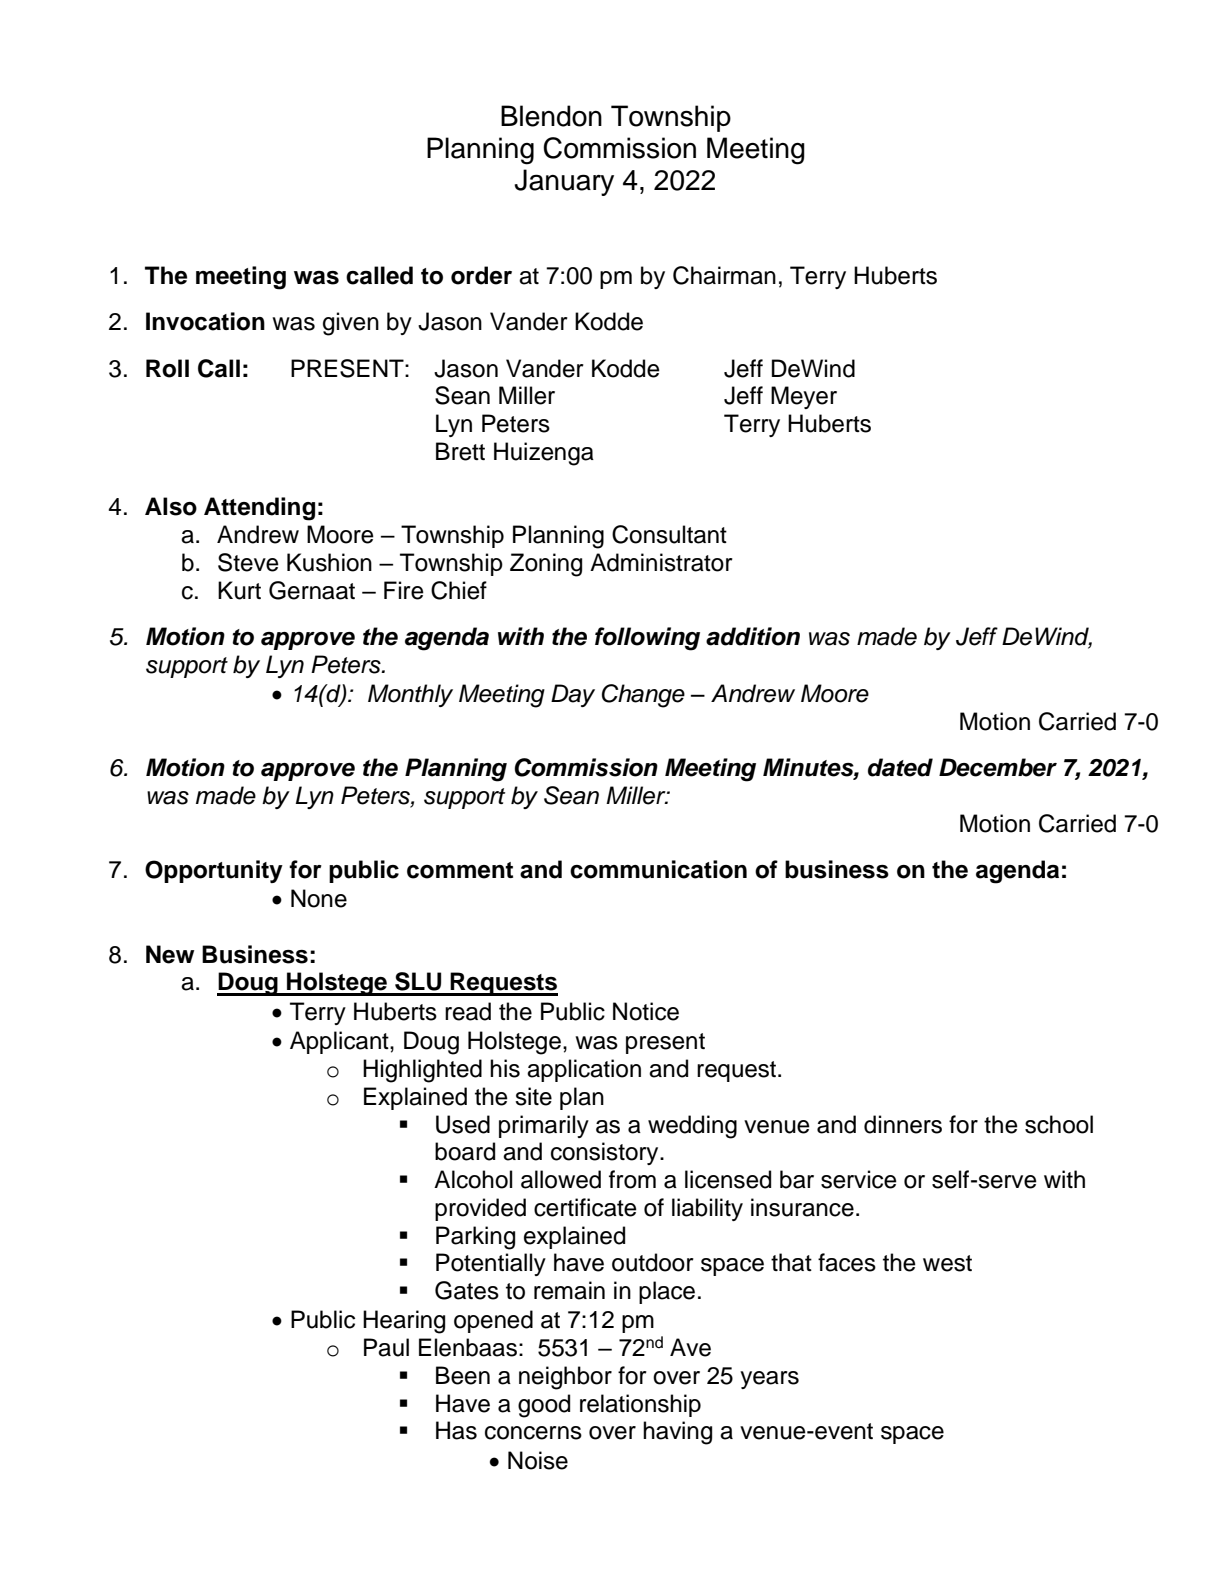 This page has height=1593, width=1231. Describe the element at coordinates (205, 321) in the page. I see `Invocation` at that location.
